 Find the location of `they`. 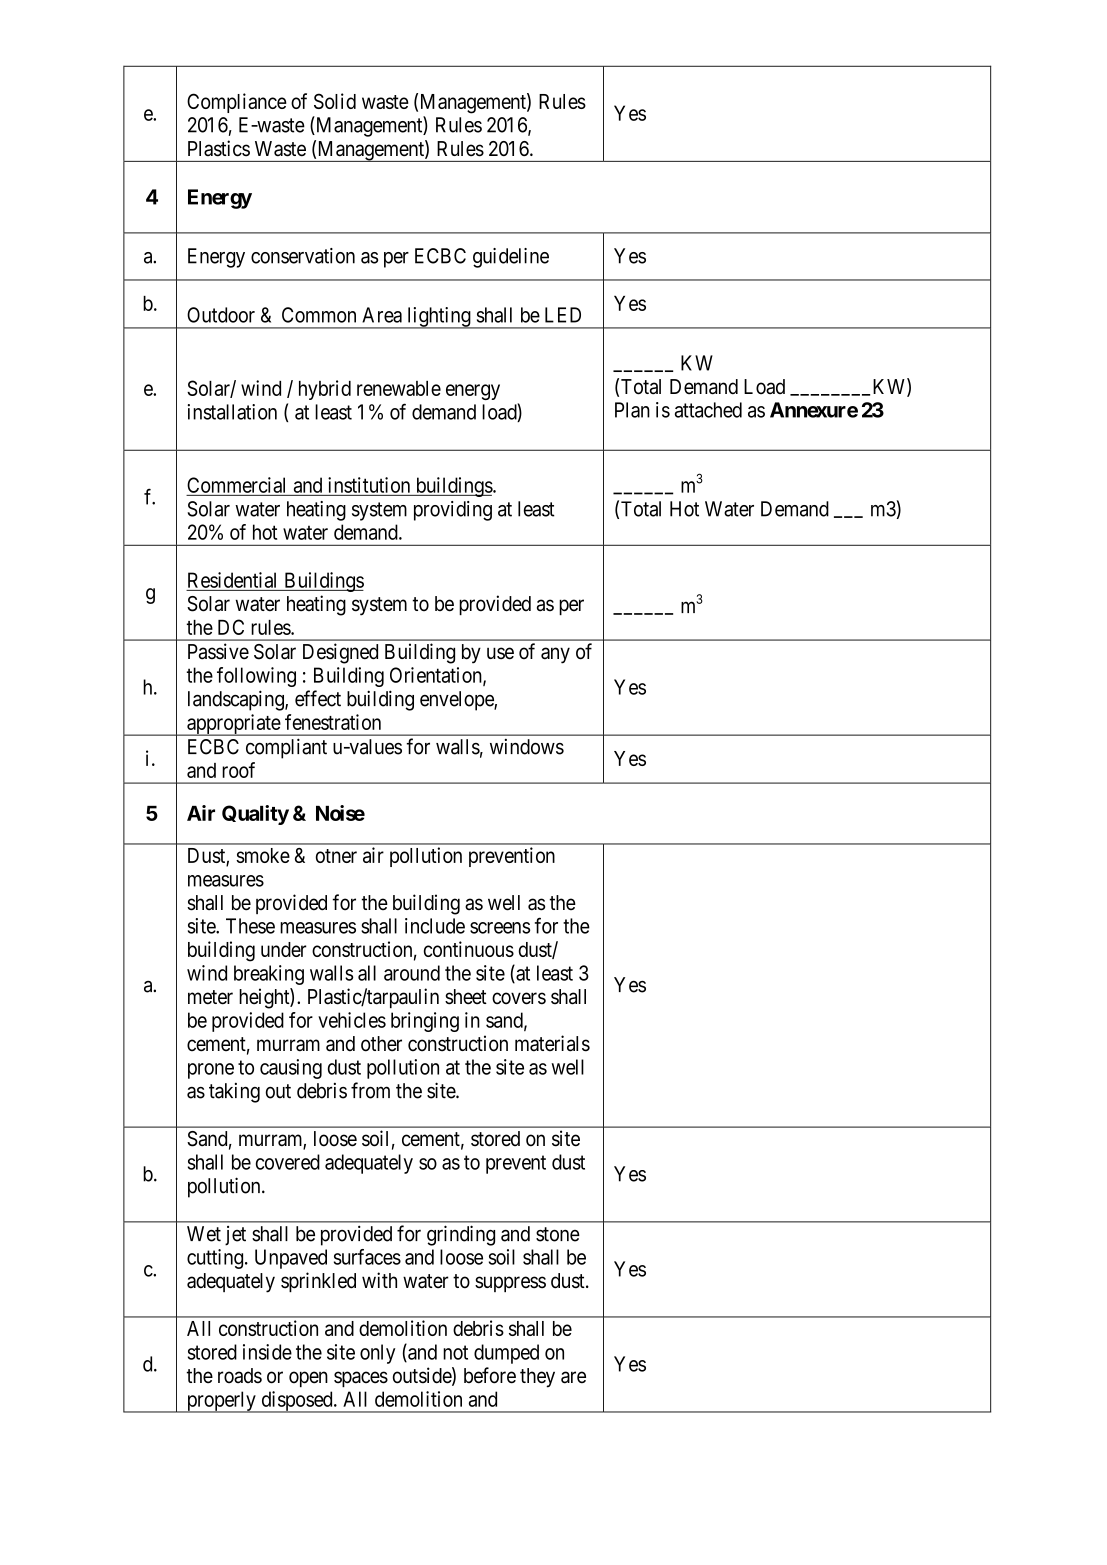

they is located at coordinates (537, 1378).
